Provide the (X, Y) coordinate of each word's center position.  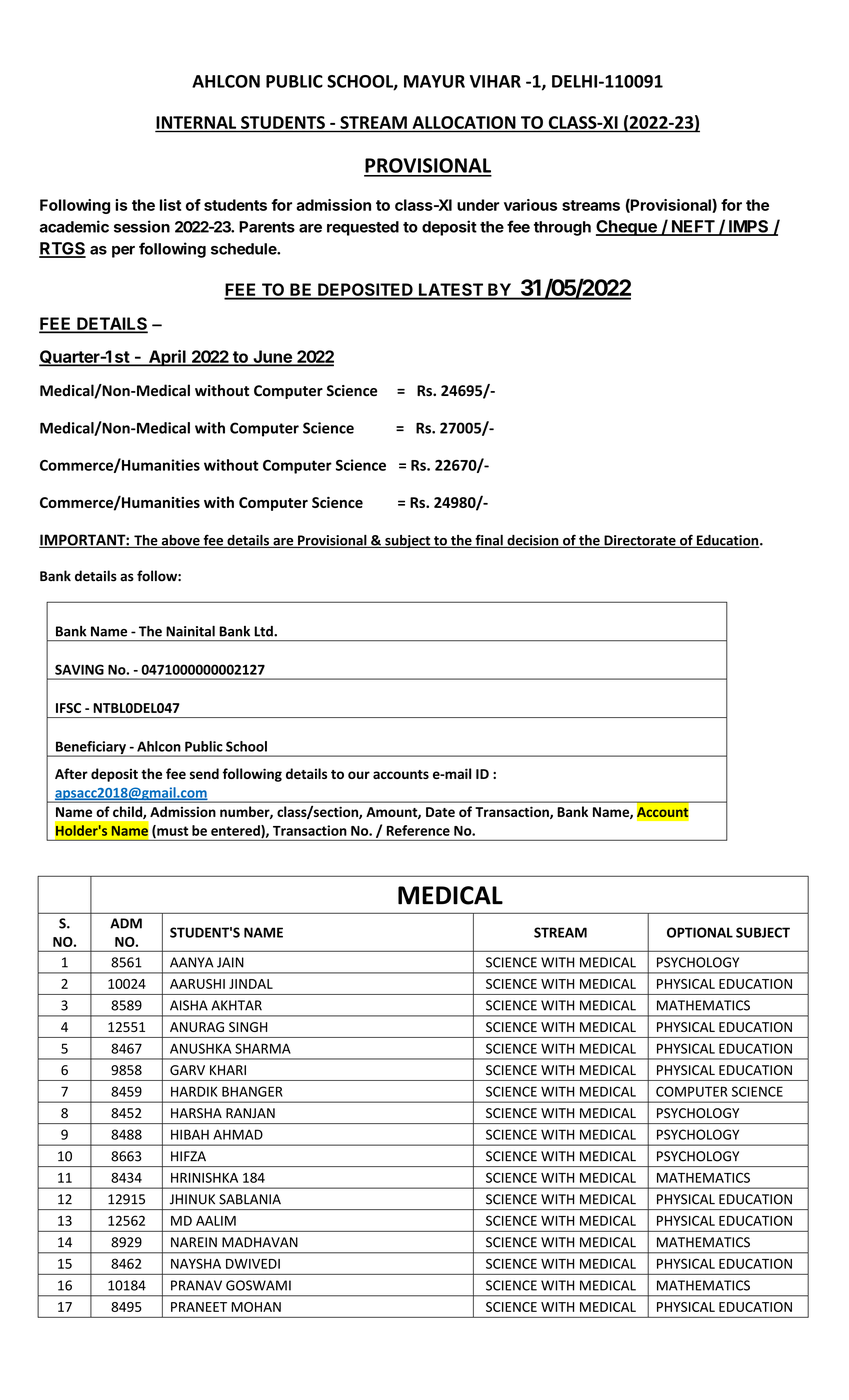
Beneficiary (91, 749)
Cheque (627, 228)
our (359, 775)
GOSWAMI (258, 1285)
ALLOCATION (464, 122)
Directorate (640, 541)
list (170, 205)
